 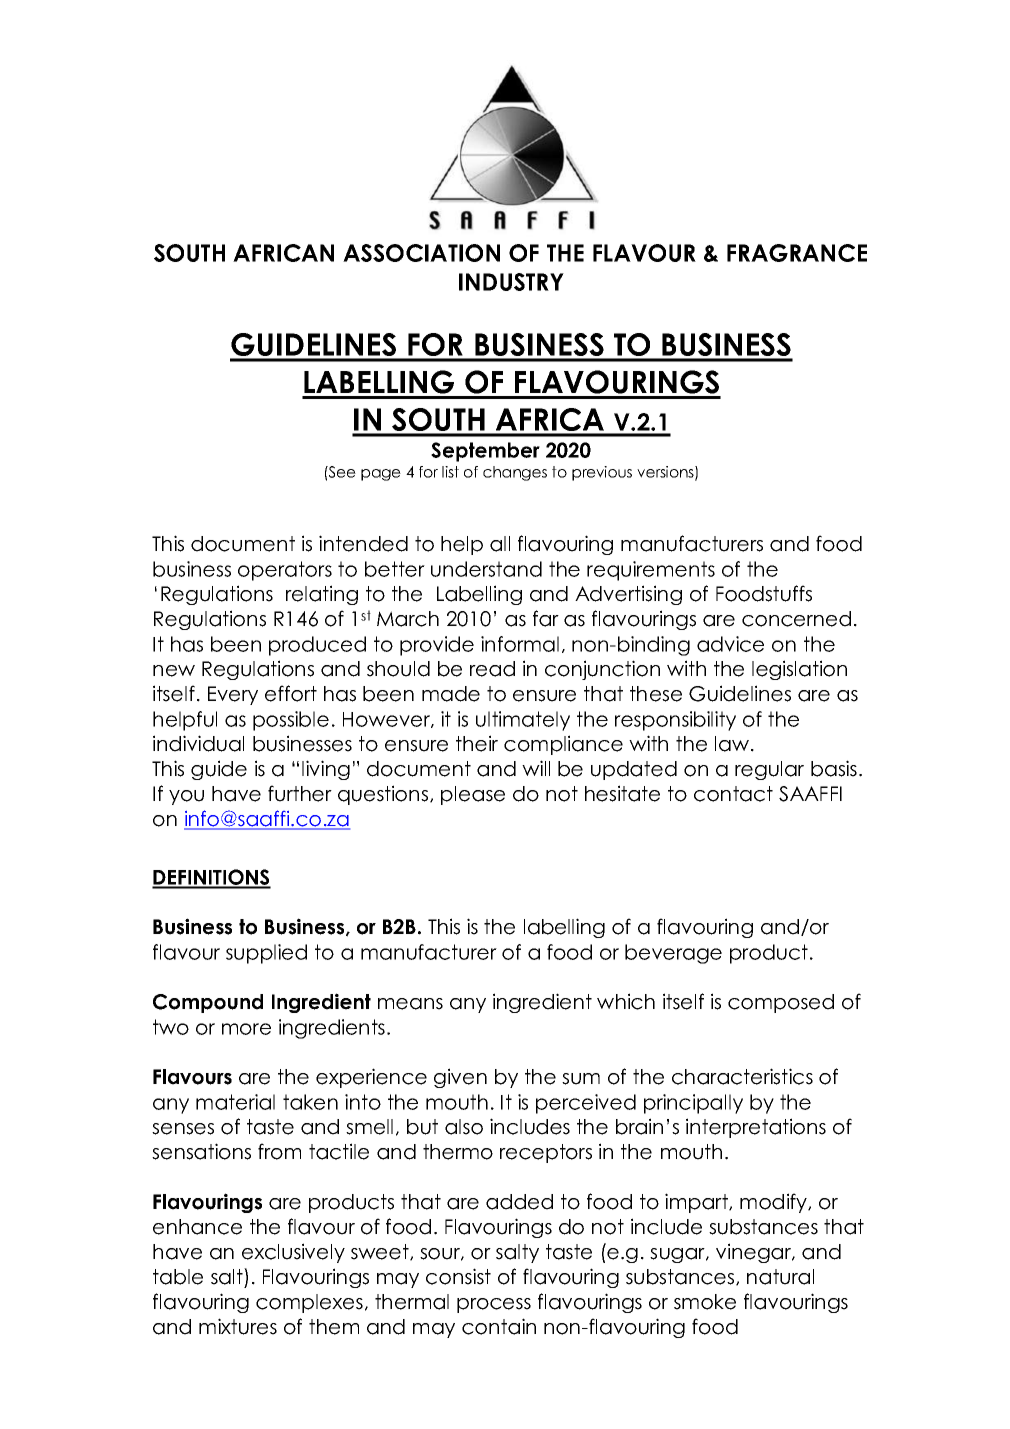 I want to click on read, so click(x=492, y=669).
